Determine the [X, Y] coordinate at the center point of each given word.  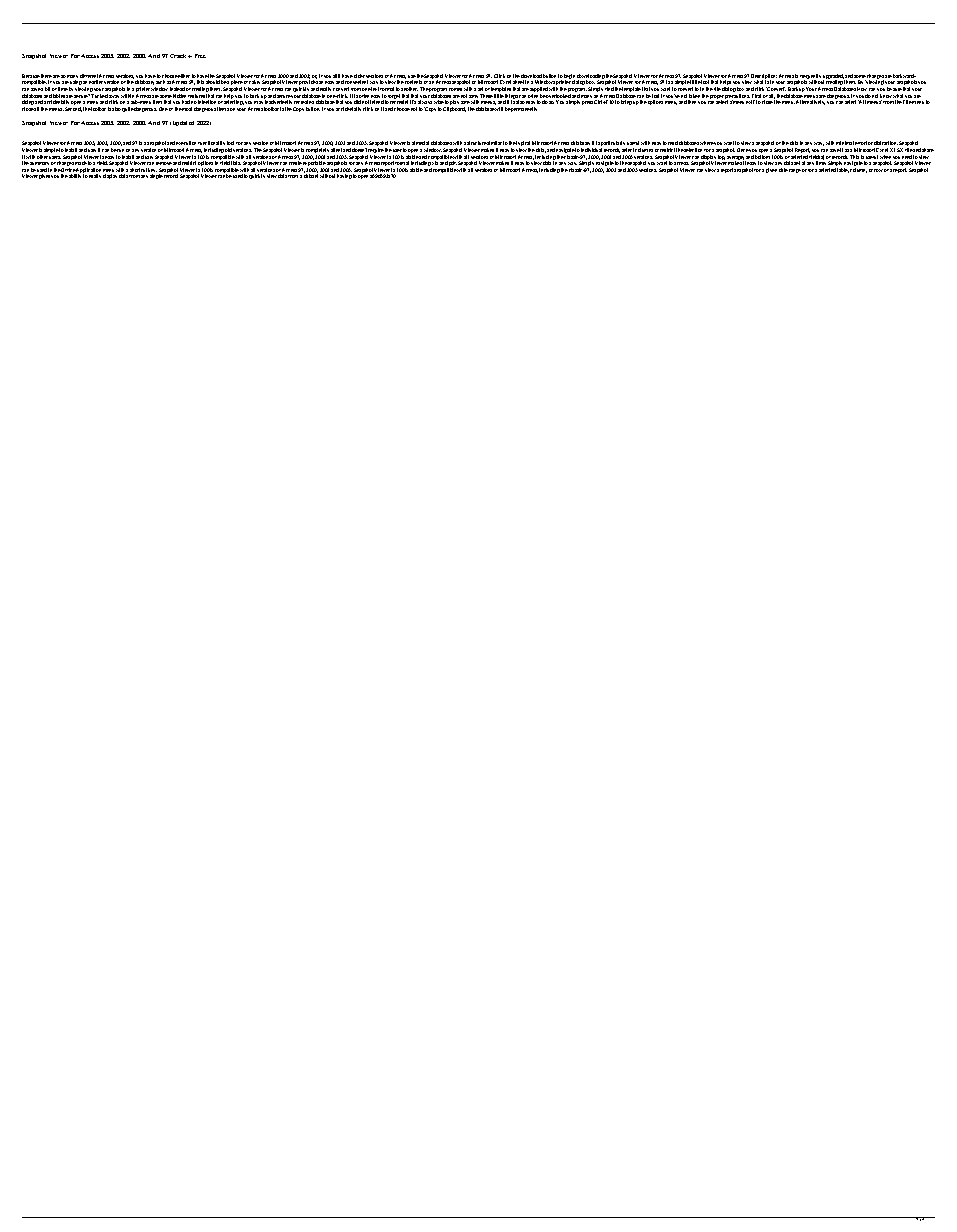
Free [200, 56]
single [156, 176]
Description [764, 78]
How [862, 89]
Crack [179, 56]
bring [626, 102]
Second [73, 109]
